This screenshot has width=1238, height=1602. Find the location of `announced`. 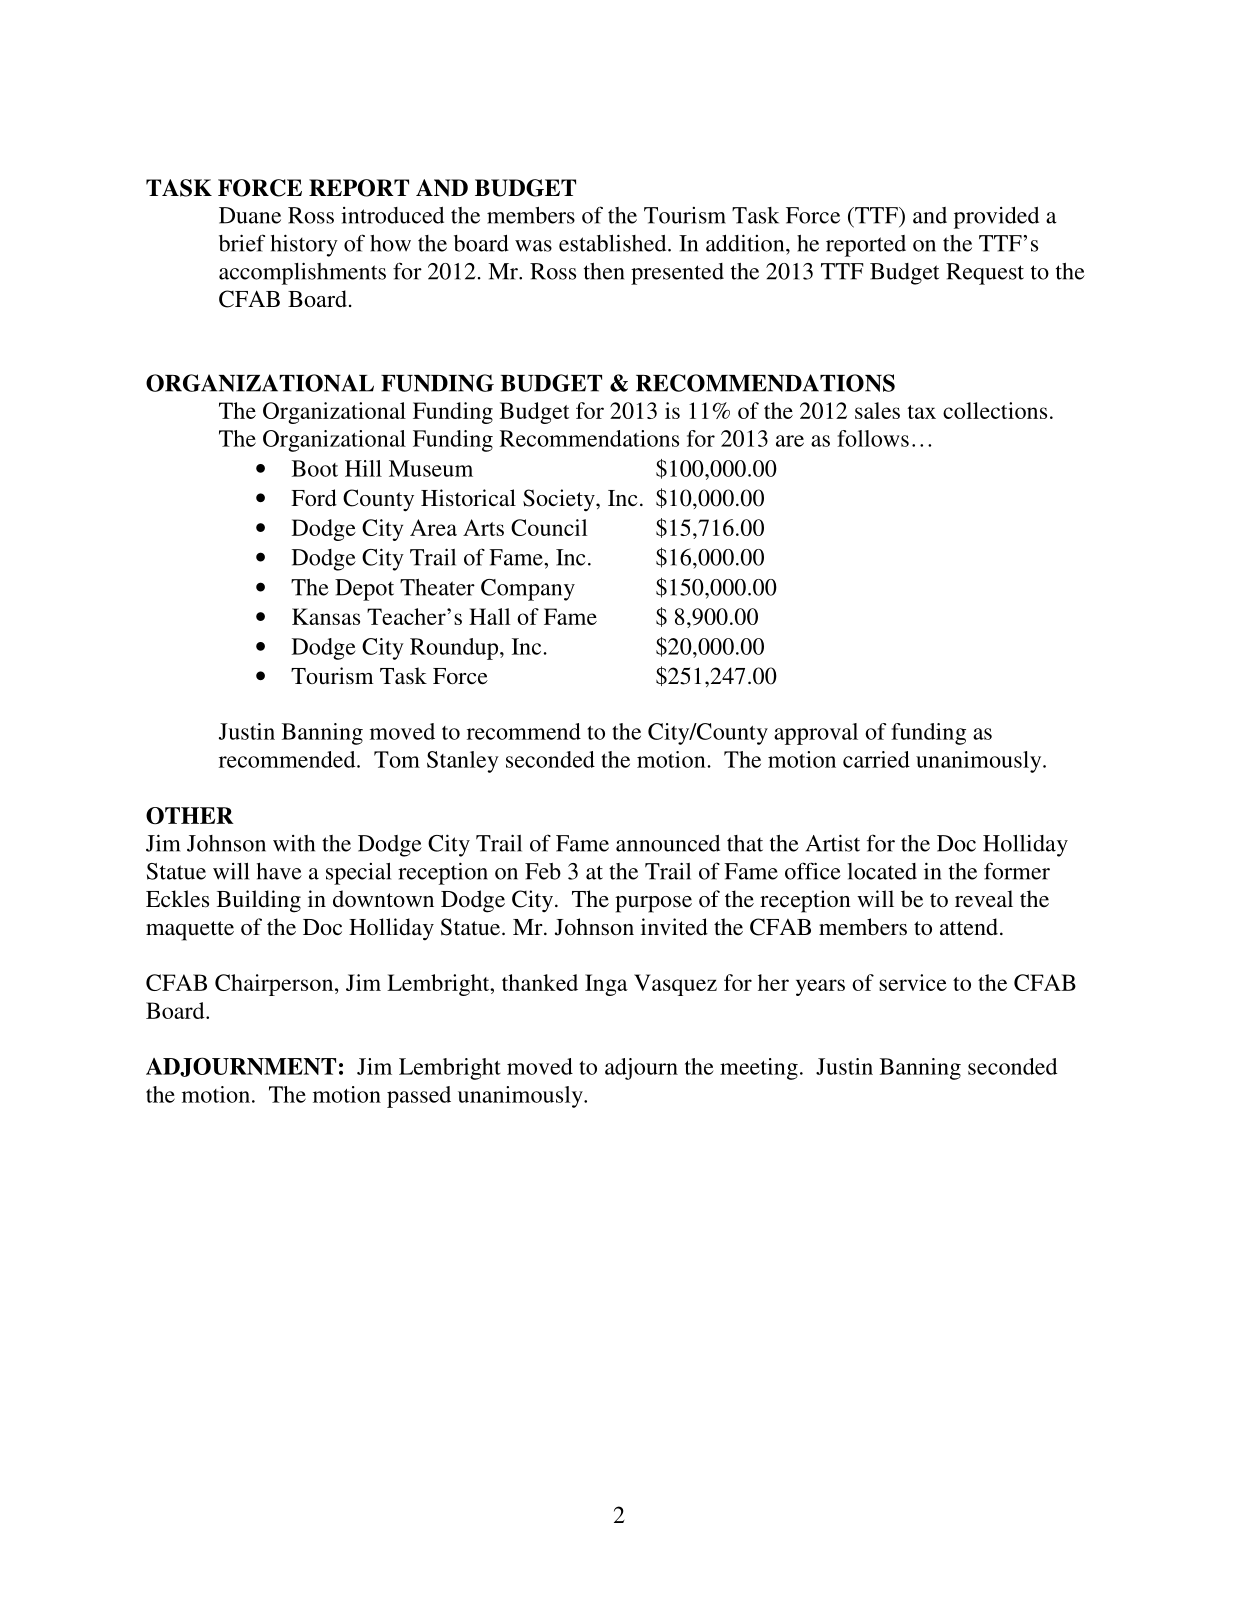

announced is located at coordinates (668, 843).
